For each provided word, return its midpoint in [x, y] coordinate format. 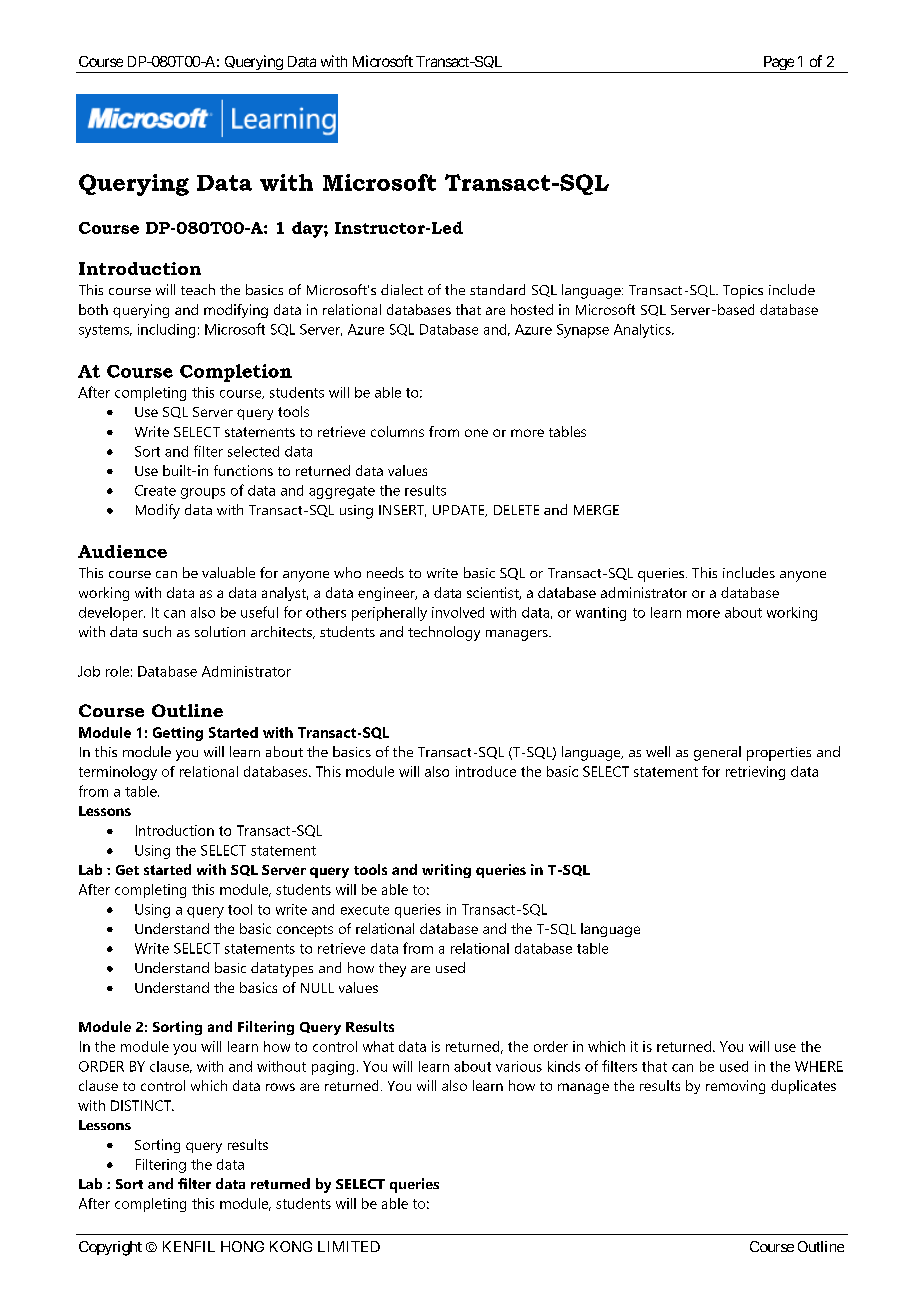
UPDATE [460, 511]
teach [198, 289]
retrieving [755, 773]
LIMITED [349, 1246]
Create [155, 490]
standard [497, 289]
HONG [242, 1246]
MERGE [596, 510]
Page [778, 64]
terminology [118, 773]
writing [446, 871]
